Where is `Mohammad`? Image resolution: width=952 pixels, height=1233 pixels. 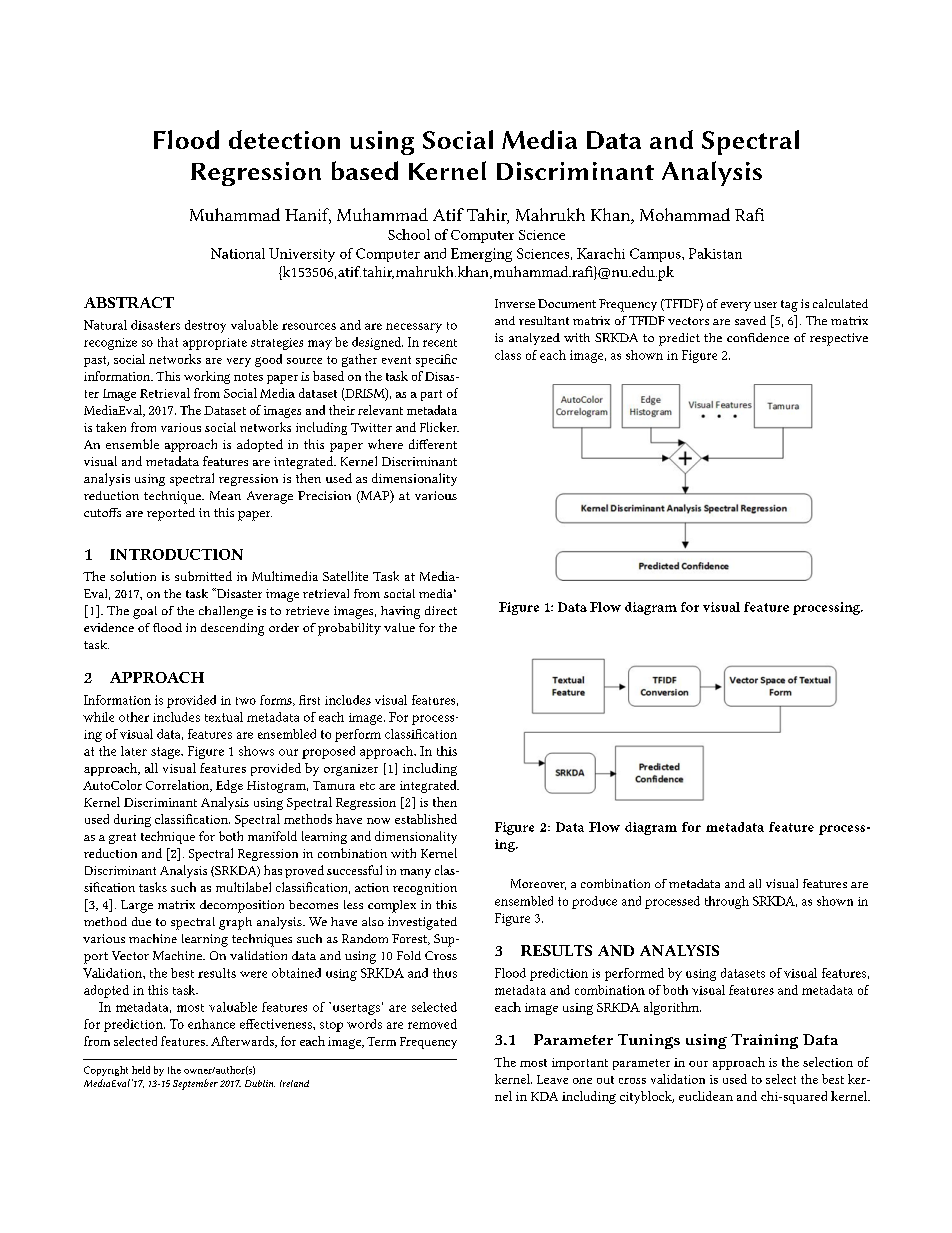
Mohammad is located at coordinates (685, 214).
